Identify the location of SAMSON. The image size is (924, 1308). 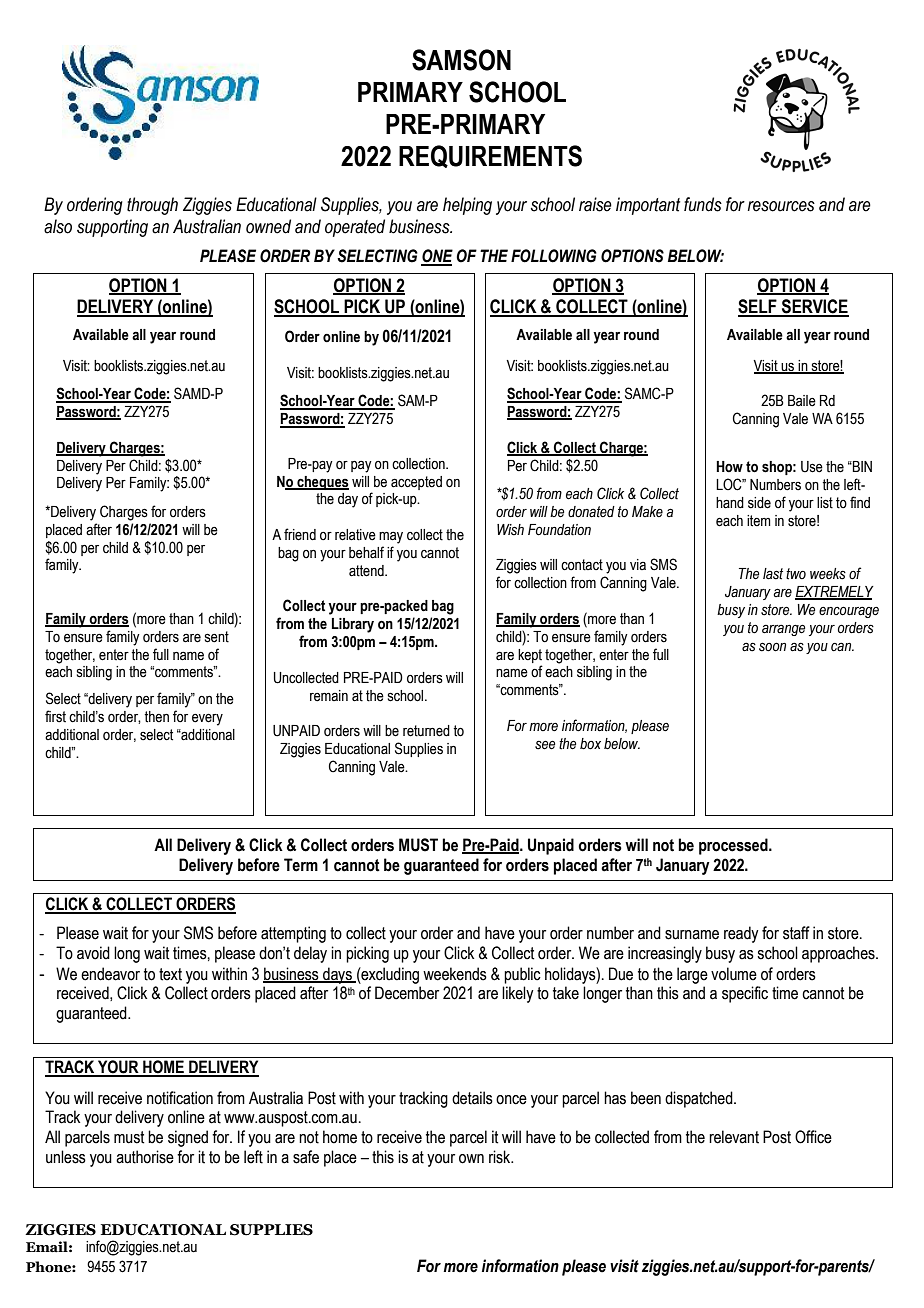
(461, 60).
